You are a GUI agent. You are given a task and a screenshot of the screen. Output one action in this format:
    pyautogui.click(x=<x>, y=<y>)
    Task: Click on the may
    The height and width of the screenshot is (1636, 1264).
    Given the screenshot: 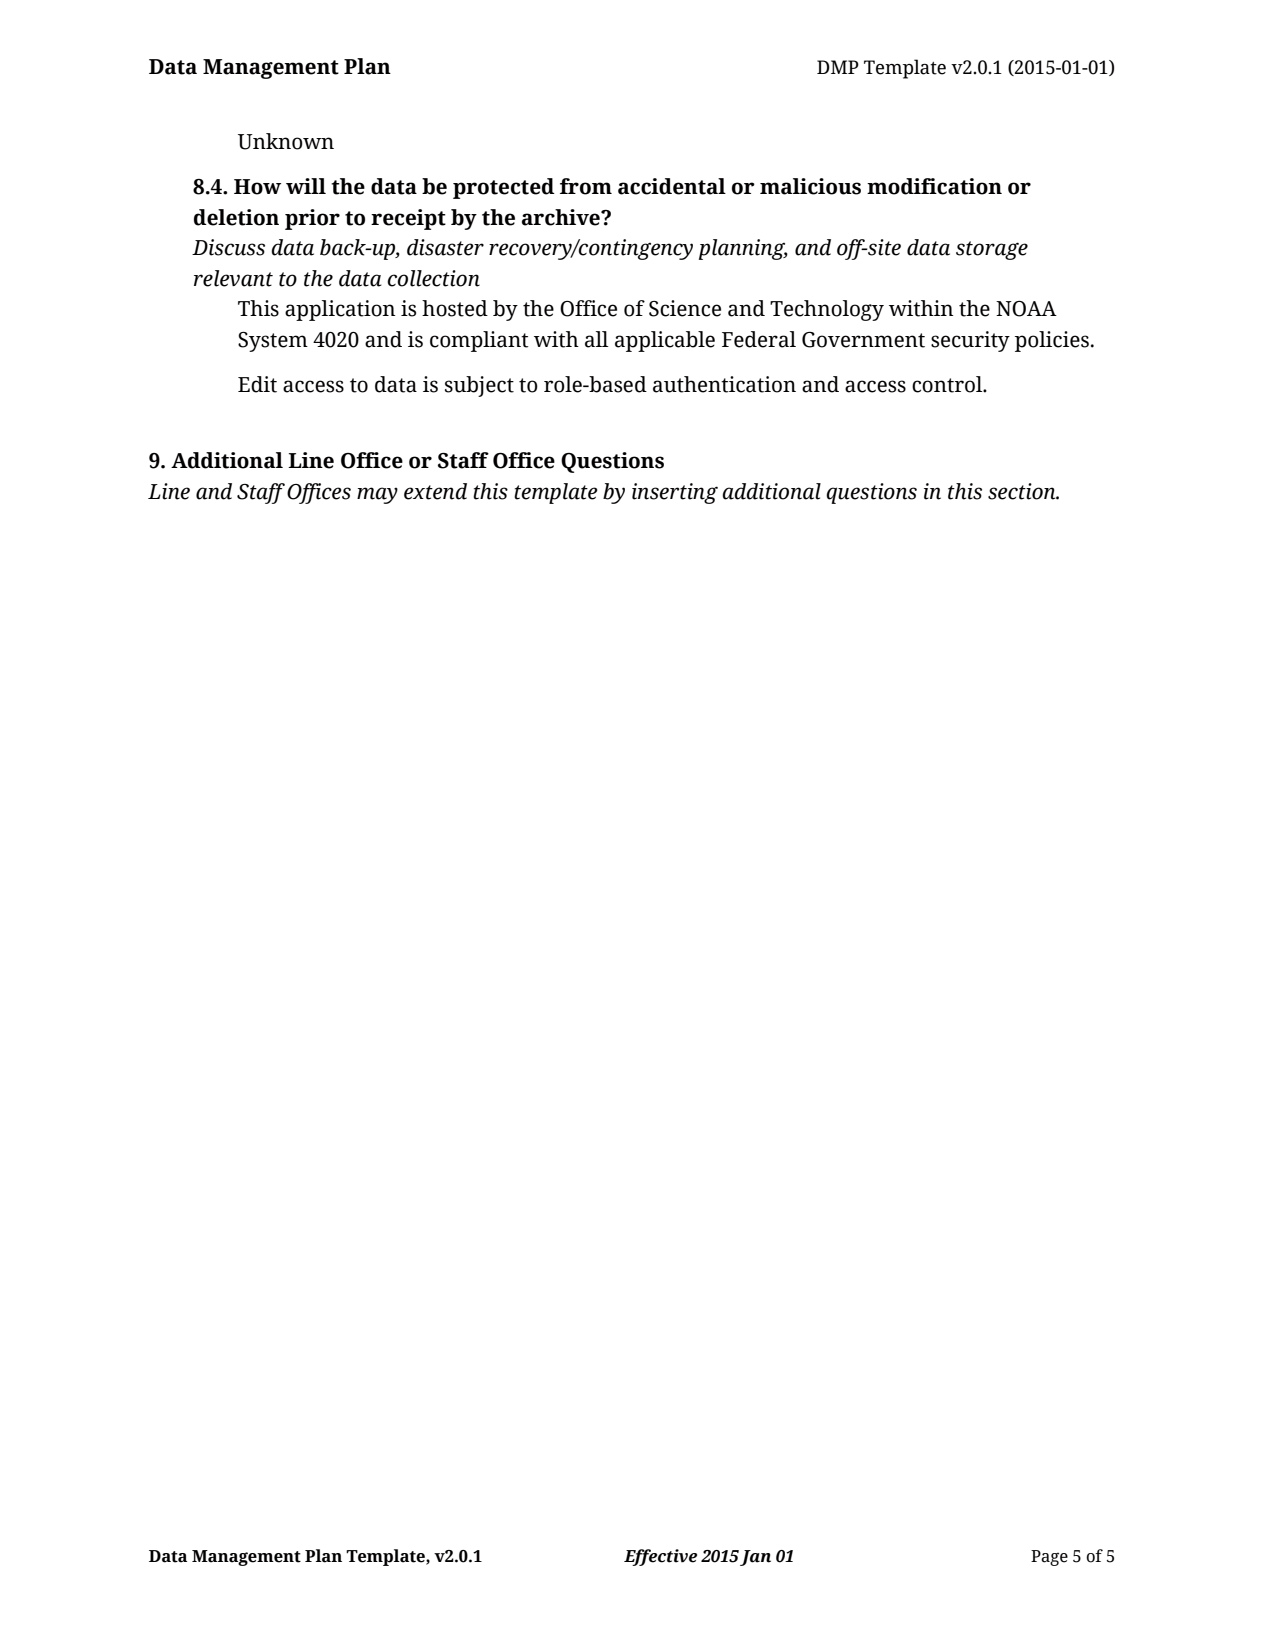 What is the action you would take?
    pyautogui.click(x=377, y=495)
